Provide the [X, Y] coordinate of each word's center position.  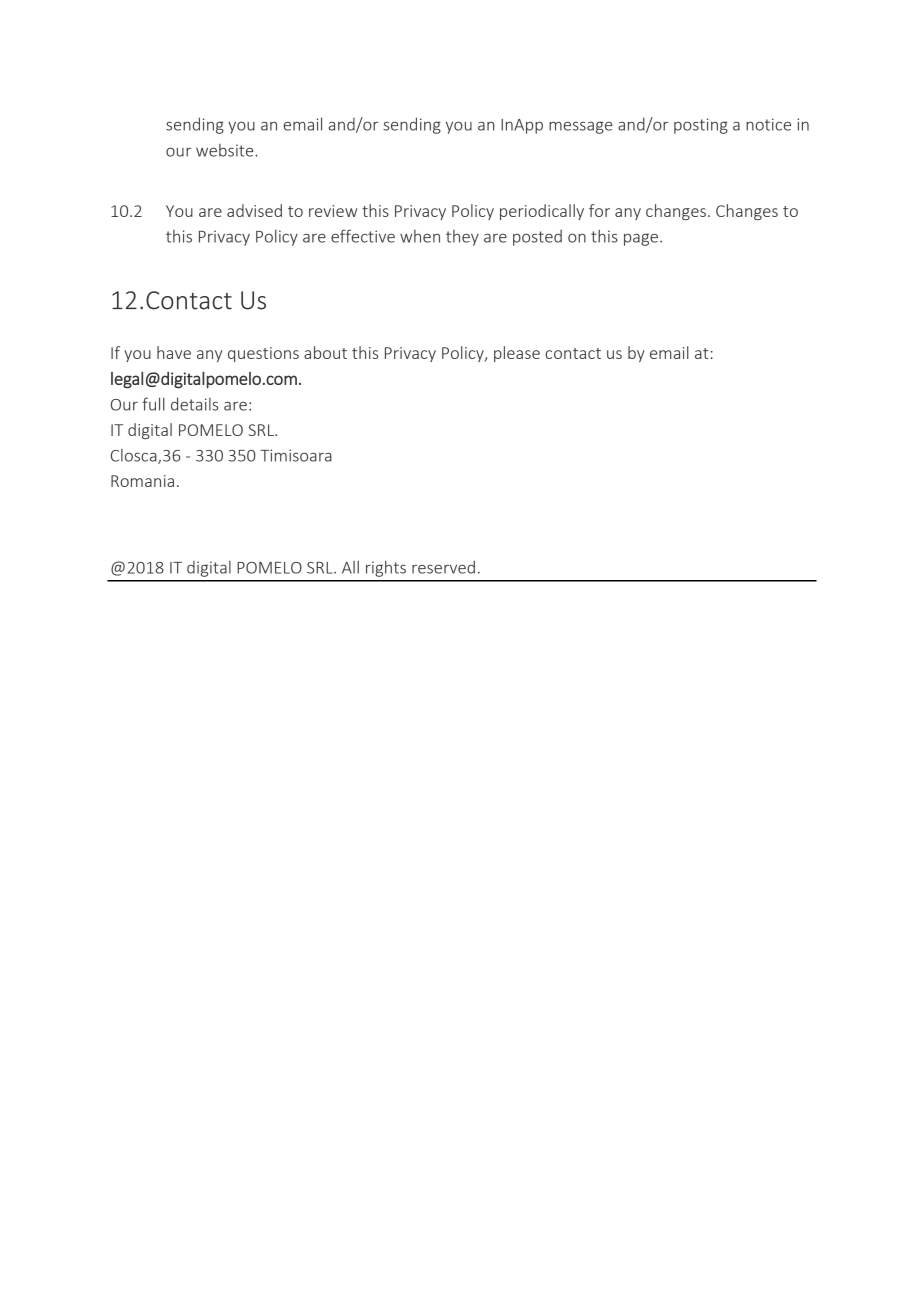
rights [386, 568]
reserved [443, 567]
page [641, 239]
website [226, 150]
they [462, 238]
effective [363, 236]
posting [701, 126]
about [325, 352]
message [580, 127]
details [194, 404]
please [517, 354]
